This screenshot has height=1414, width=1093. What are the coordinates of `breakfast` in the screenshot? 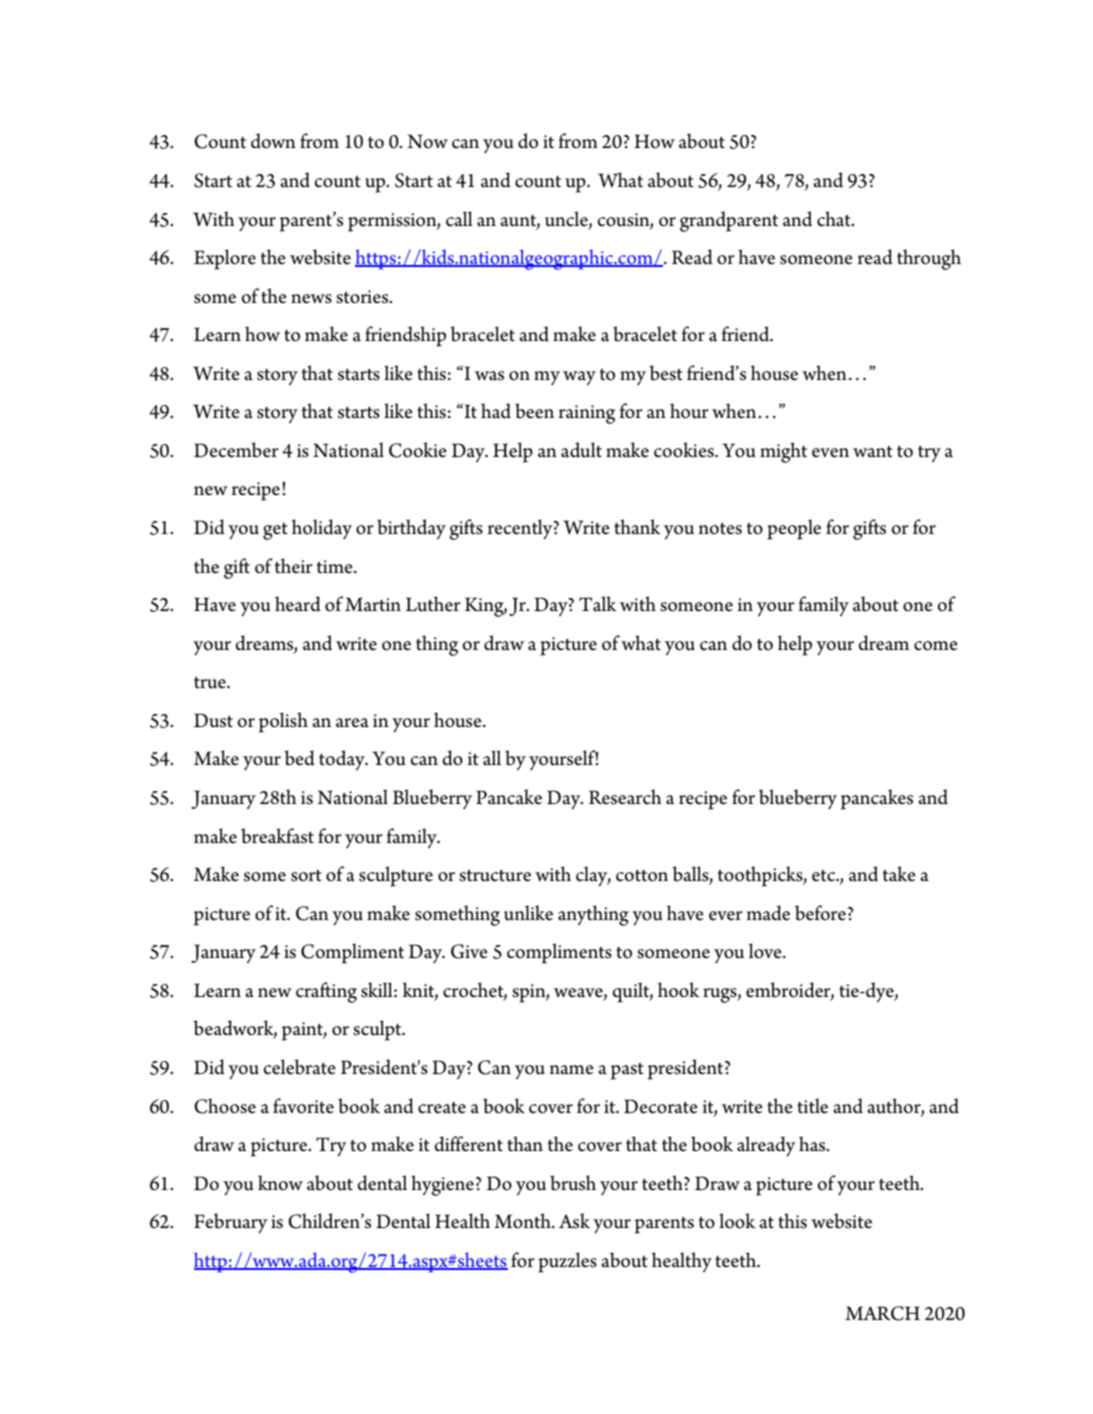 It's located at (277, 836).
